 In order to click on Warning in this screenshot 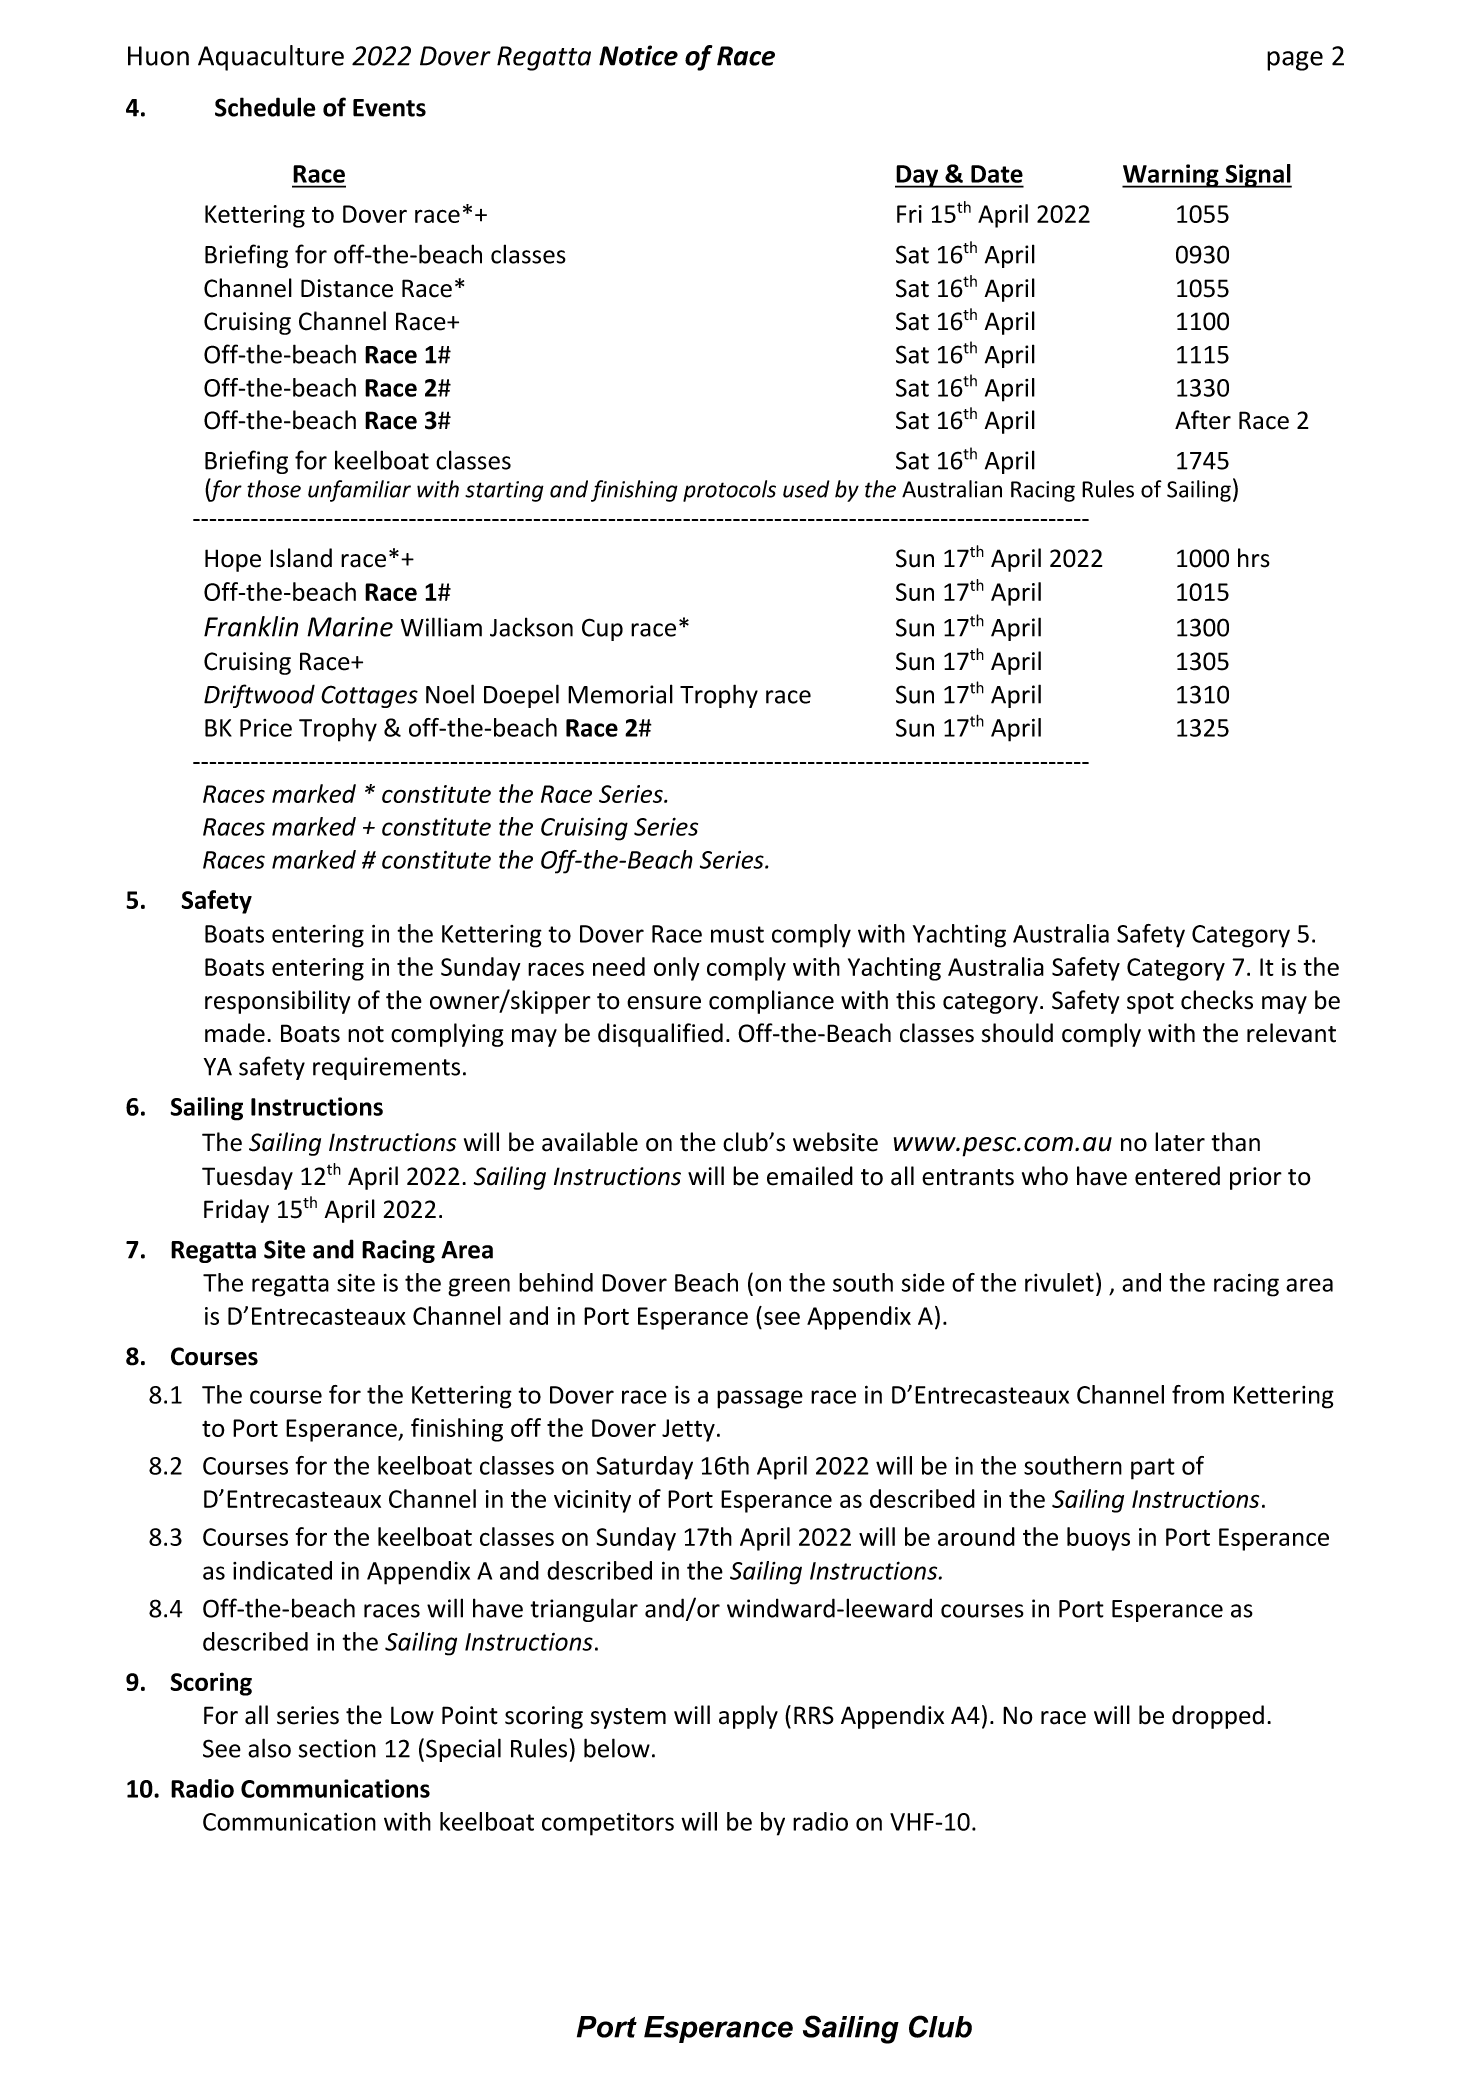, I will do `click(1171, 176)`.
